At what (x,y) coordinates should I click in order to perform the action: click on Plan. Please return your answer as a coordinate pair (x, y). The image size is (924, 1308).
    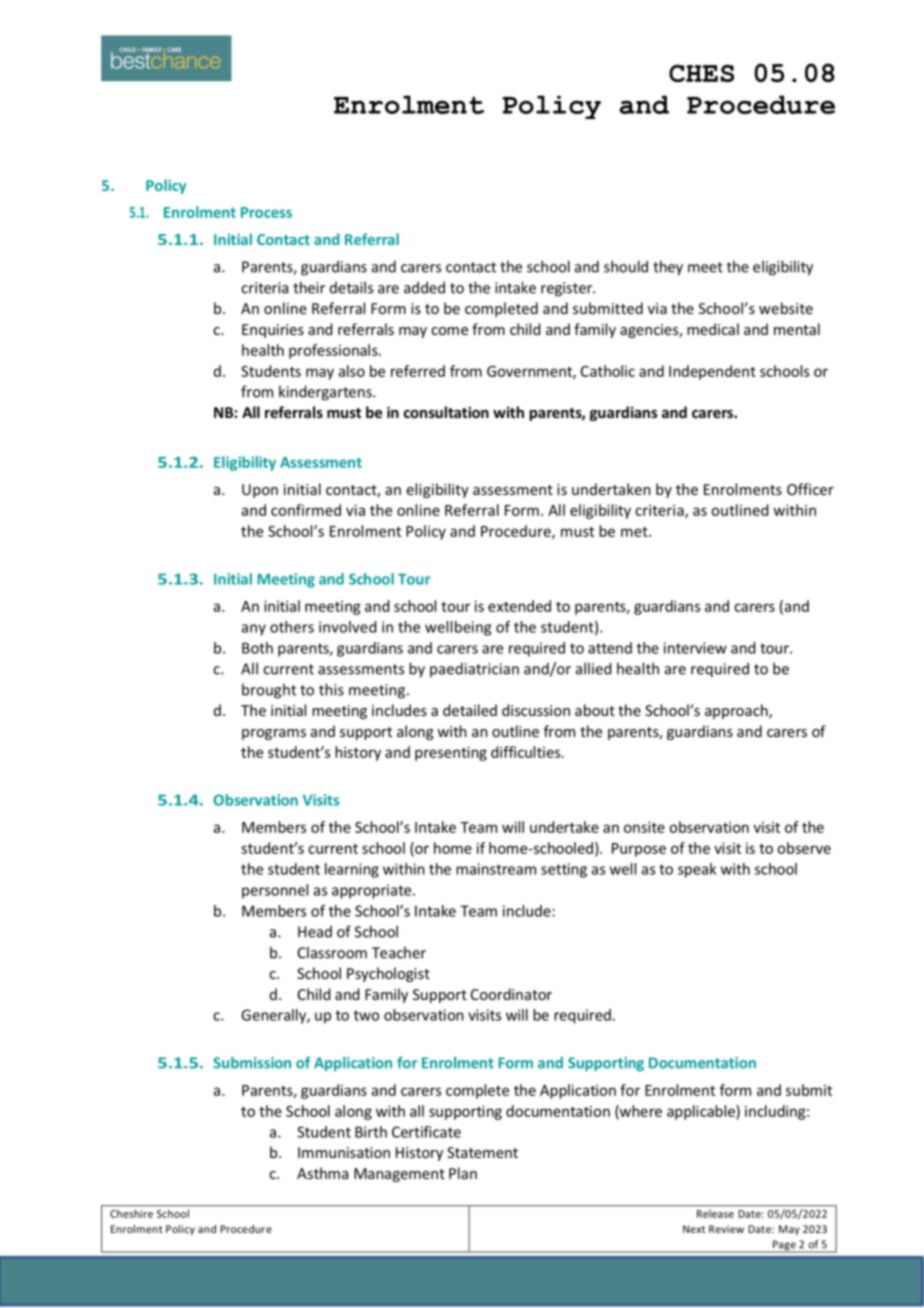
    Looking at the image, I should click on (463, 1173).
